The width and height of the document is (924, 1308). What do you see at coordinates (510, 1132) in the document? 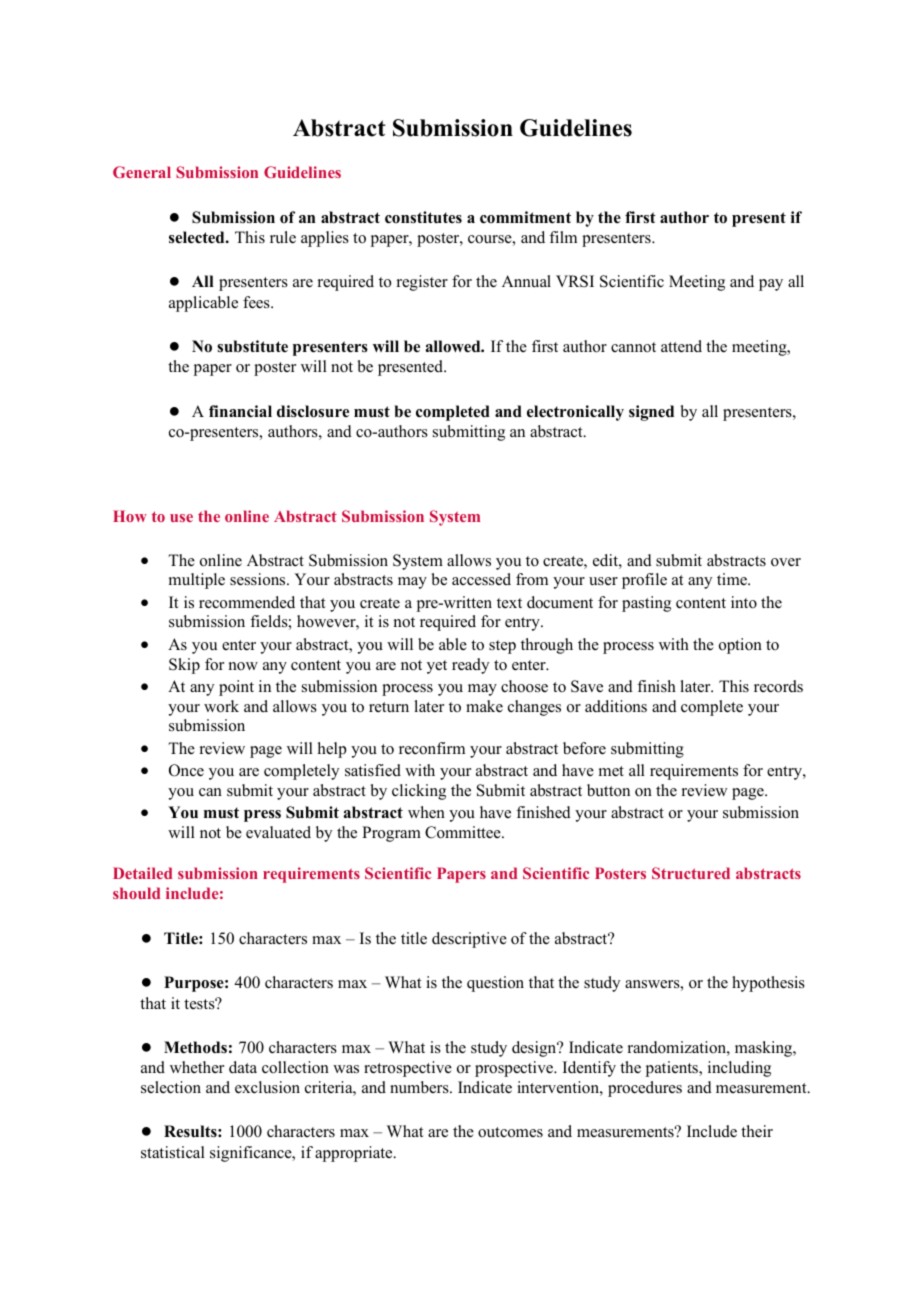
I see `outcomes` at bounding box center [510, 1132].
